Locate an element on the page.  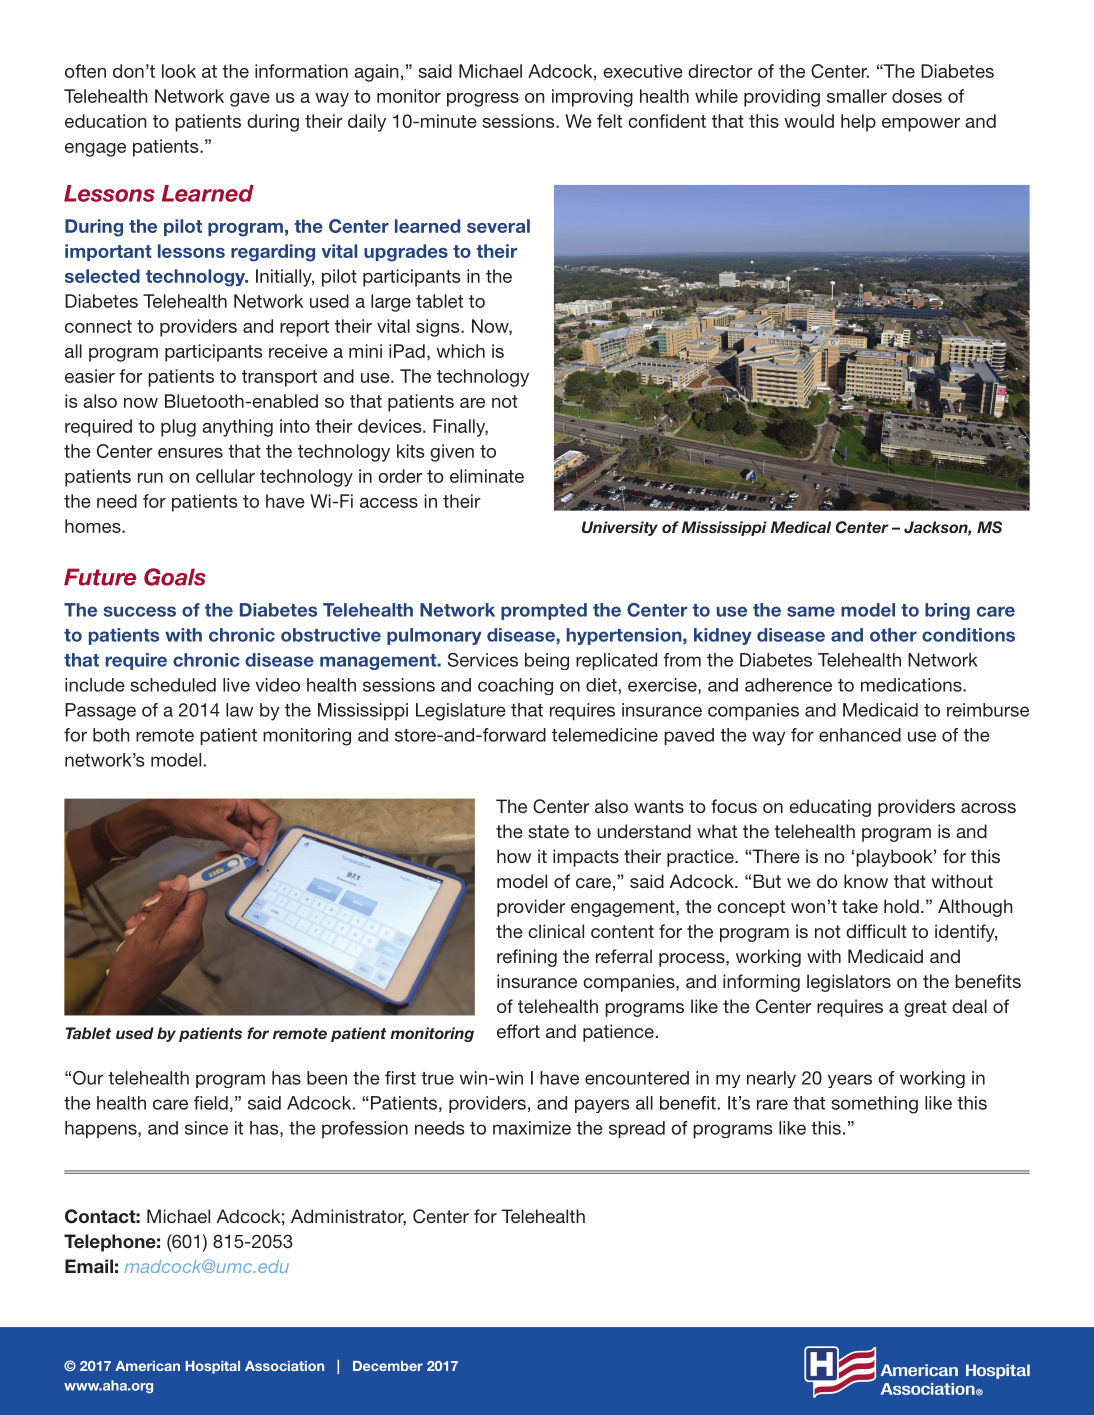
Hospital is located at coordinates (213, 1367).
